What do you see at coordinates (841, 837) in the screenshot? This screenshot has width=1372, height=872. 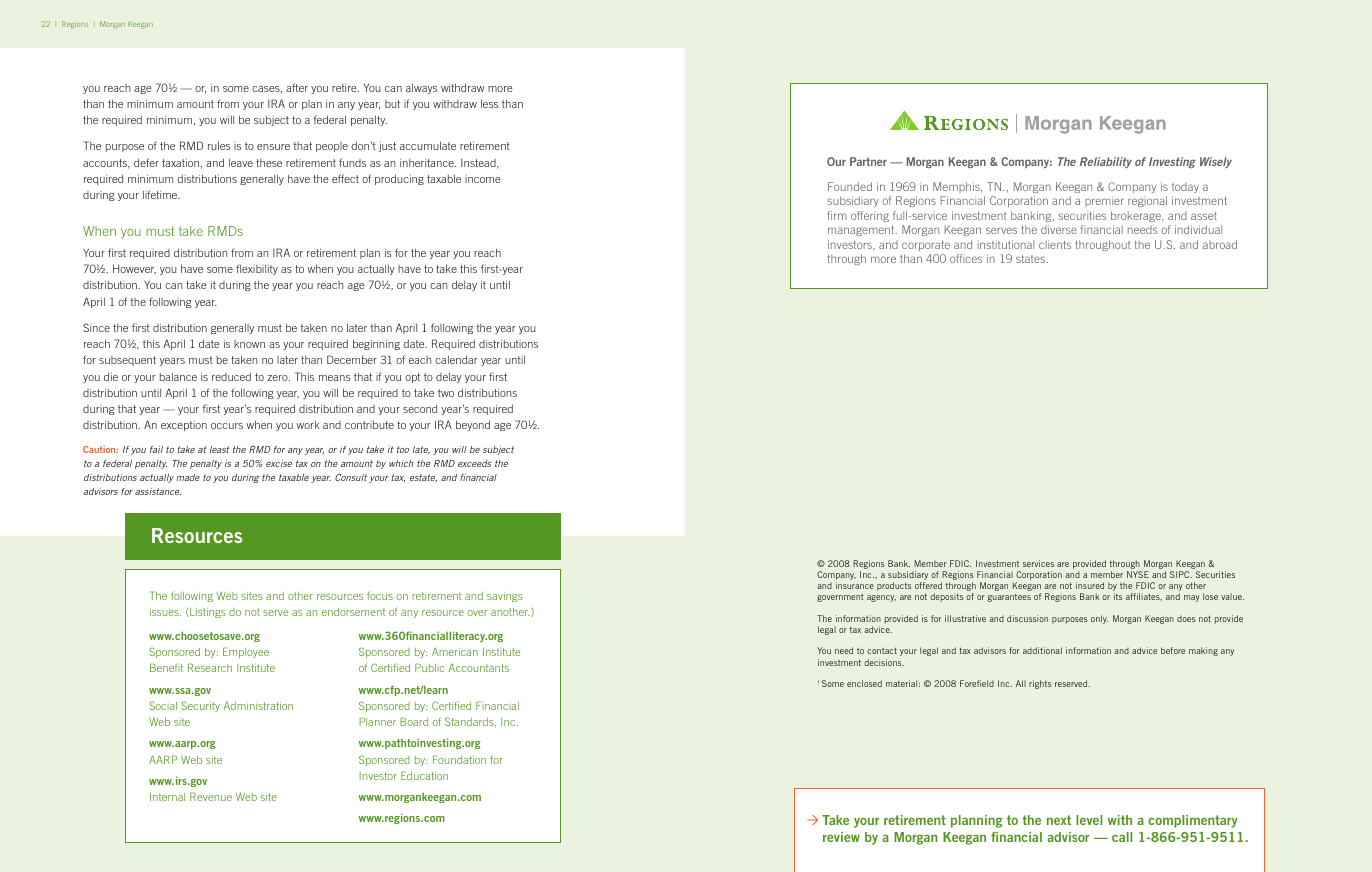 I see `review` at bounding box center [841, 837].
